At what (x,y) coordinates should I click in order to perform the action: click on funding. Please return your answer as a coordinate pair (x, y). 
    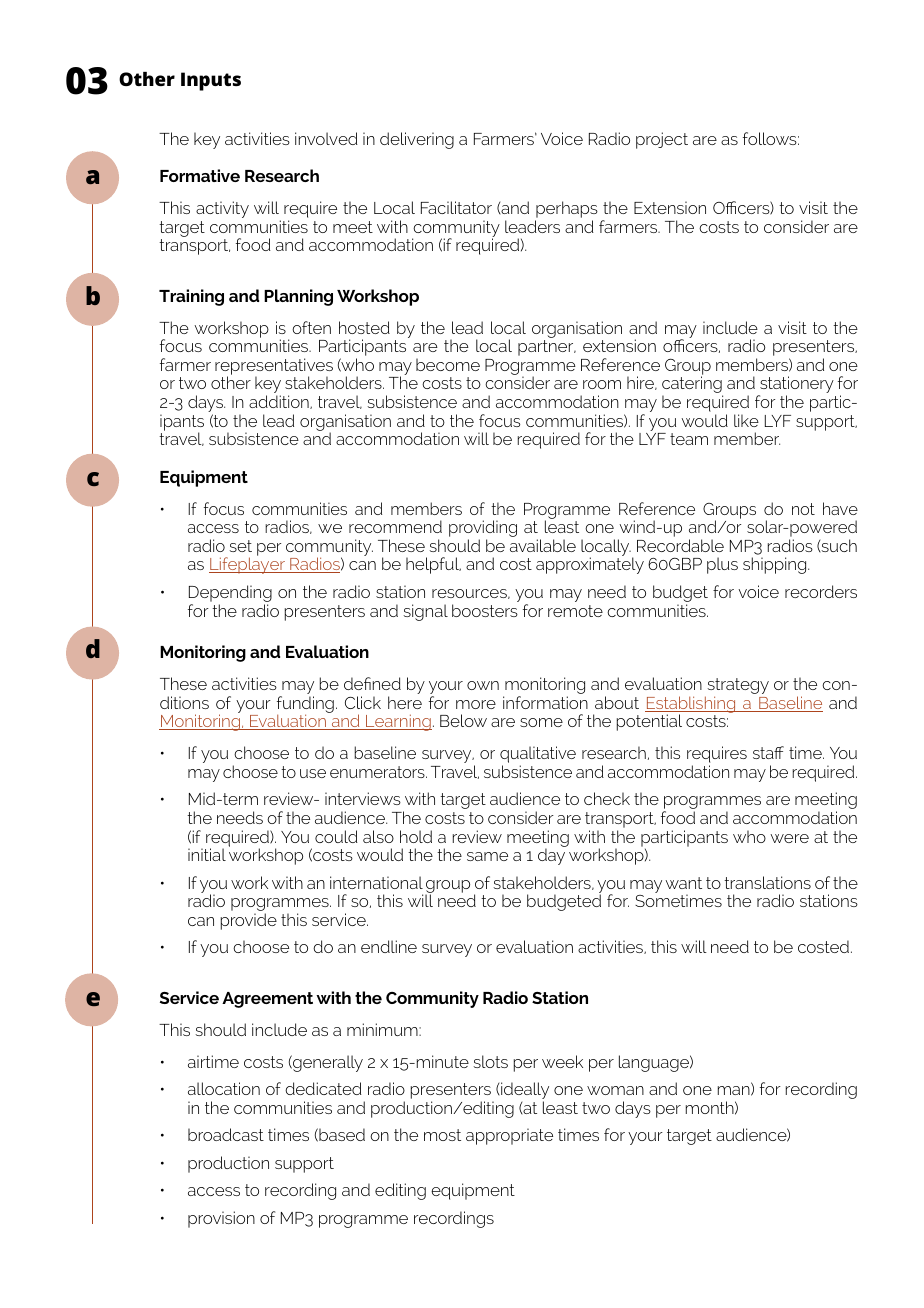
    Looking at the image, I should click on (305, 706).
